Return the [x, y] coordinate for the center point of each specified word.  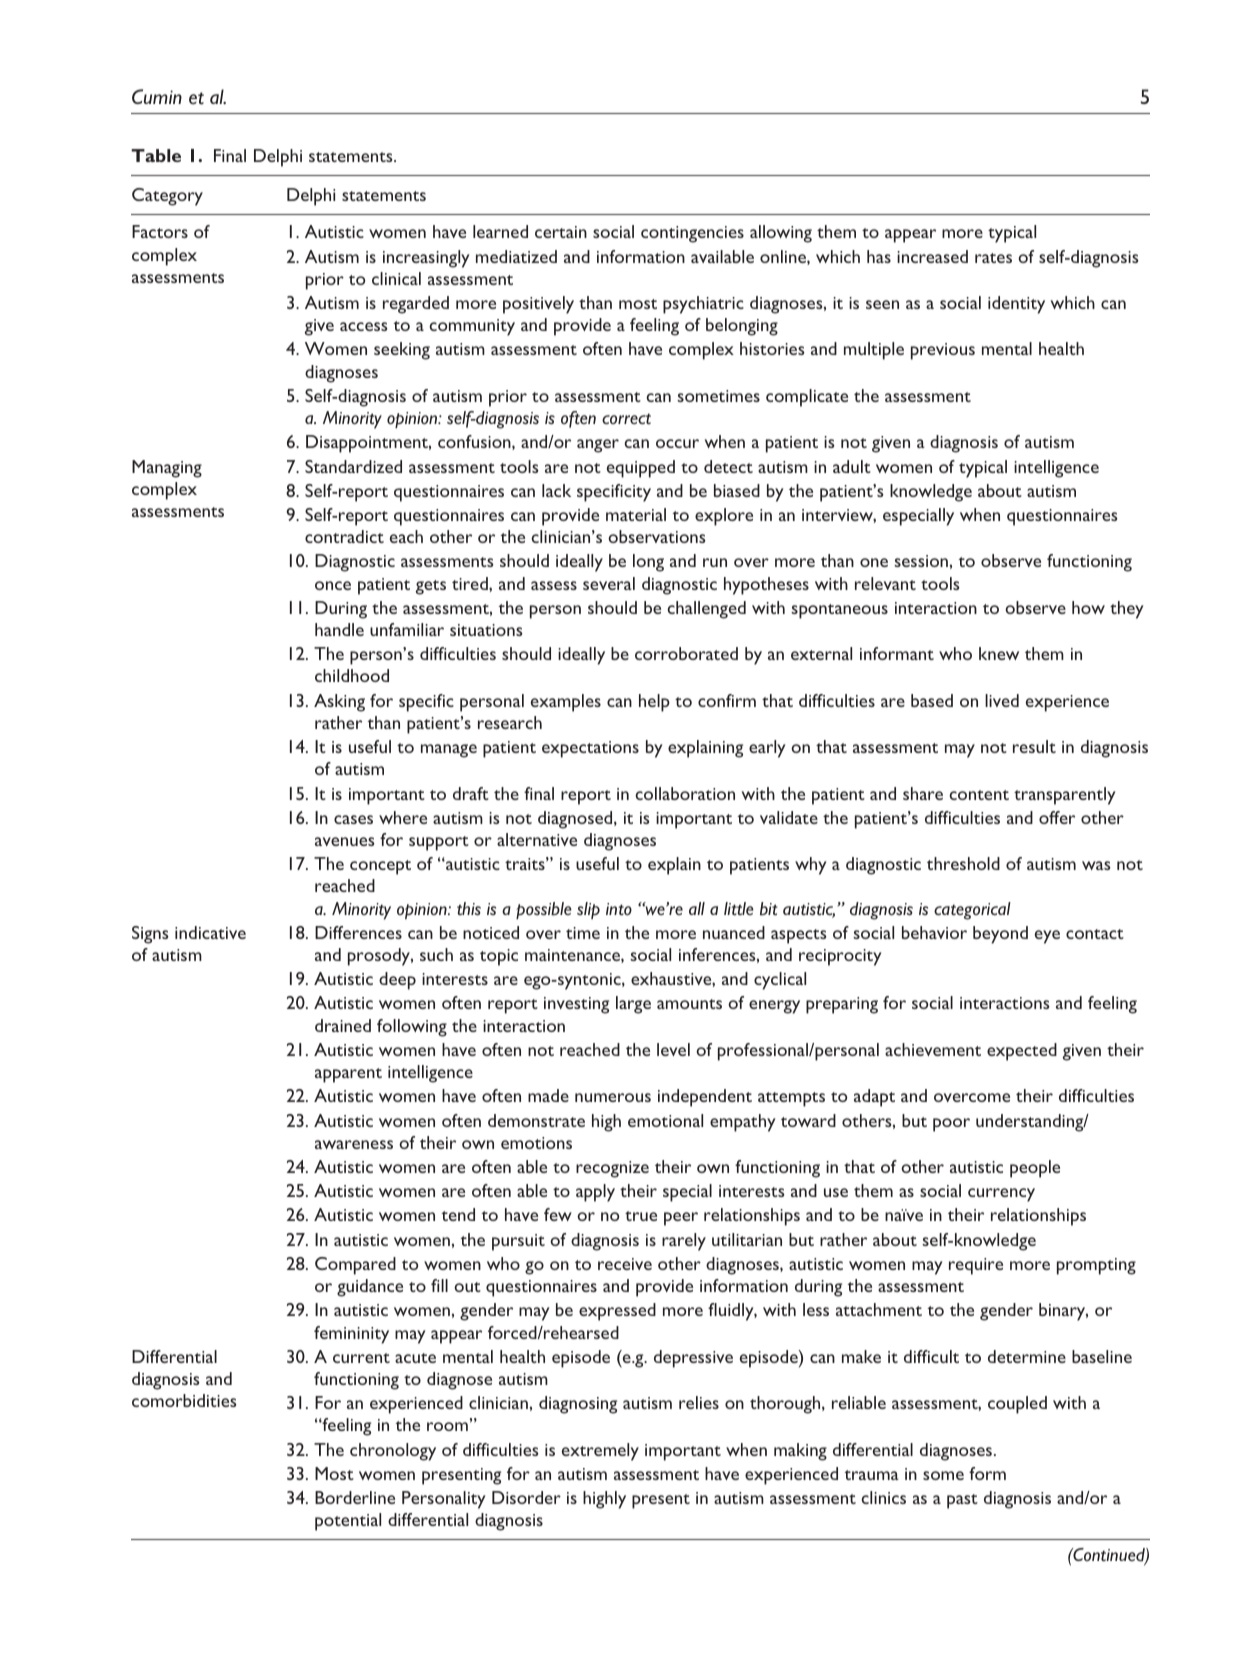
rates [993, 258]
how [1088, 607]
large [633, 1005]
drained [343, 1025]
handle [339, 629]
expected [1022, 1052]
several [609, 583]
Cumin [157, 96]
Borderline [355, 1497]
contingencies [692, 234]
